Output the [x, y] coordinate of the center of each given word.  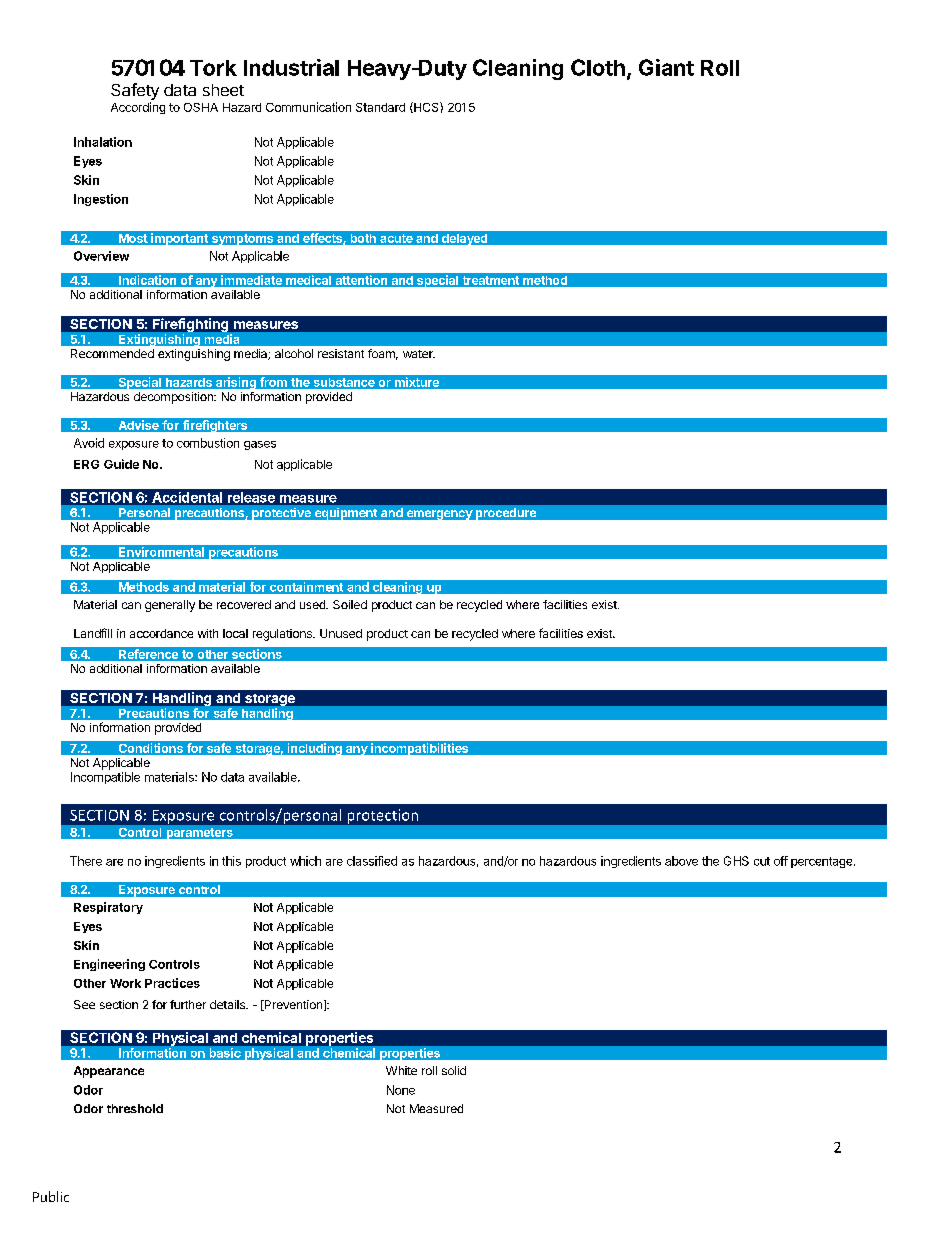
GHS [736, 861]
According [138, 108]
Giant [666, 67]
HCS [426, 107]
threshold [135, 1108]
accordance [161, 633]
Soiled [350, 604]
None [401, 1090]
